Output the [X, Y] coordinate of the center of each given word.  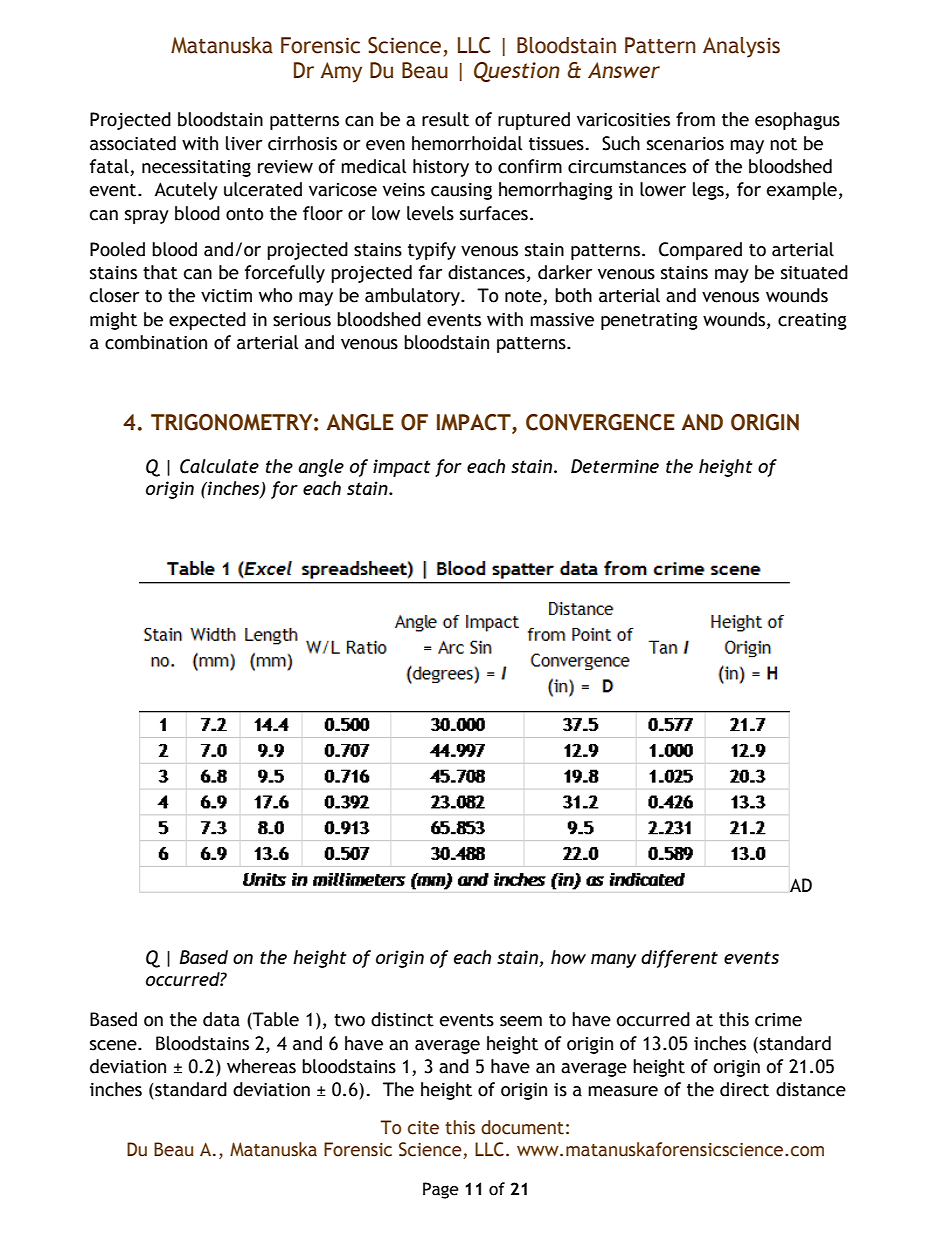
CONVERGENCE [600, 422]
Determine [615, 466]
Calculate [219, 466]
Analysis [741, 47]
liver [244, 143]
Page [441, 1190]
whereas [261, 1066]
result [445, 119]
